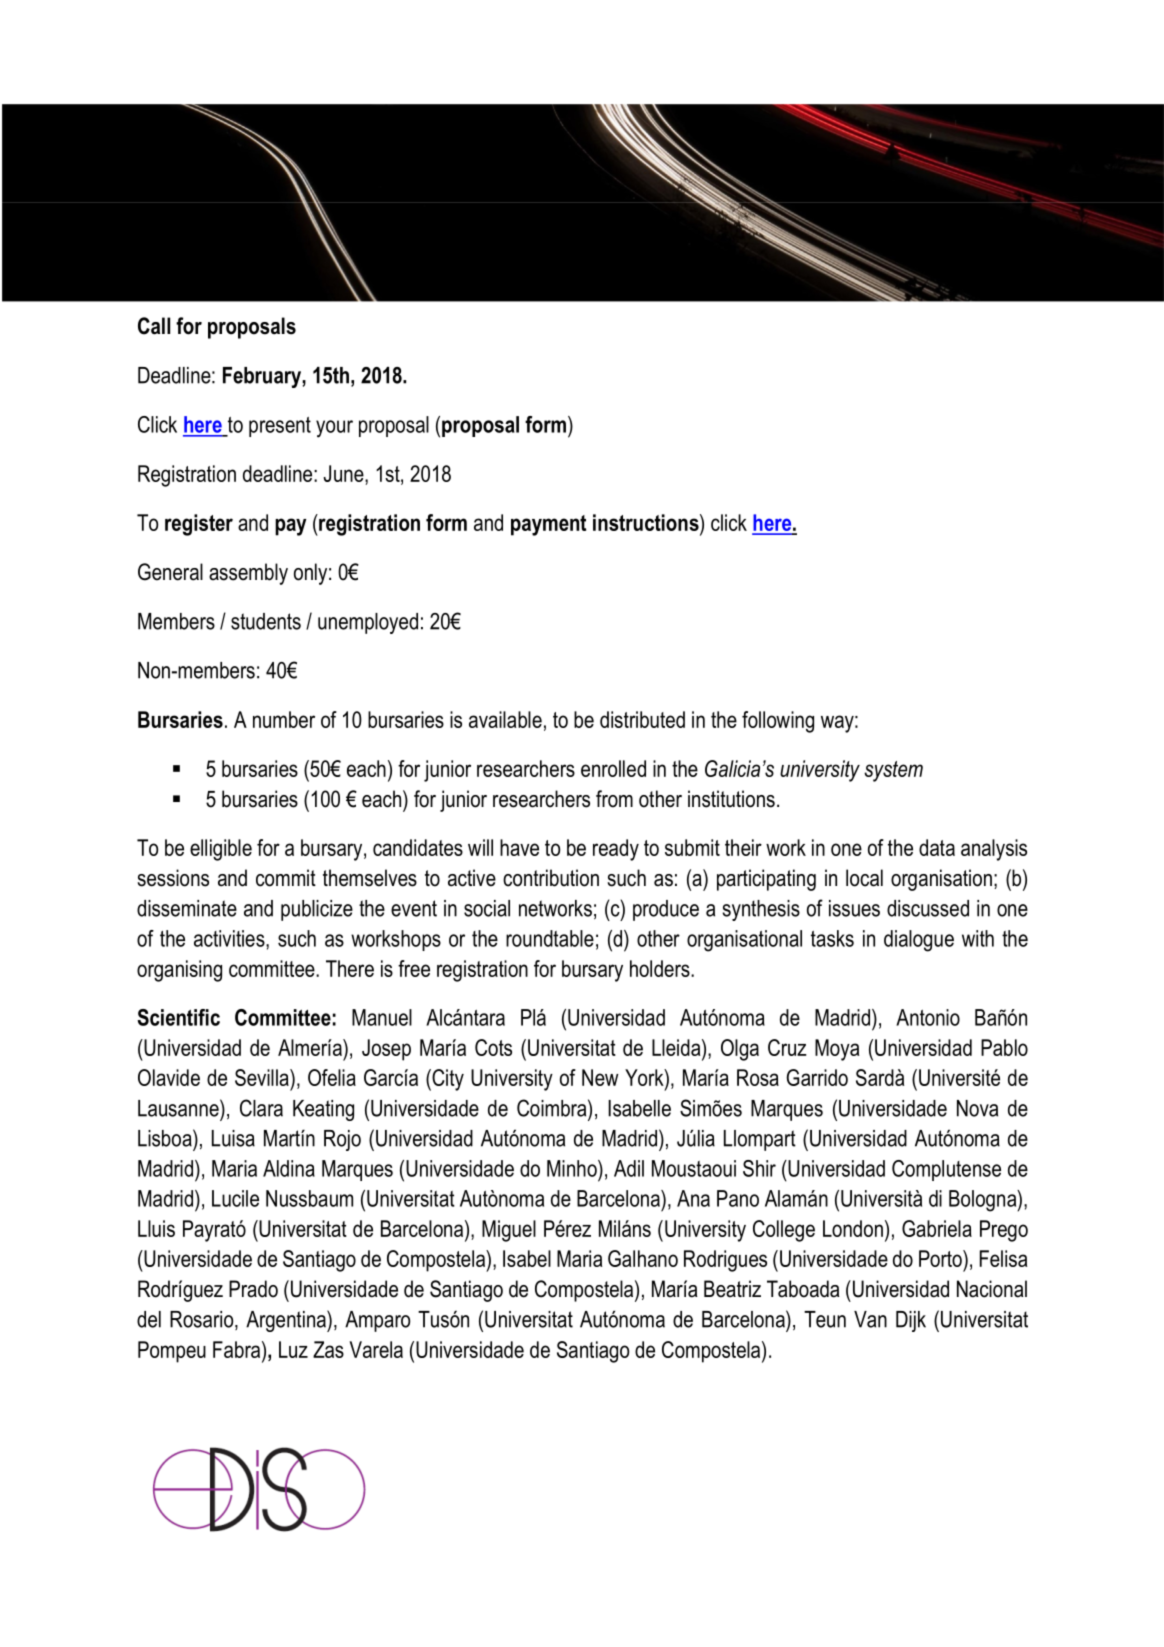  What do you see at coordinates (178, 1017) in the document?
I see `Scientific` at bounding box center [178, 1017].
